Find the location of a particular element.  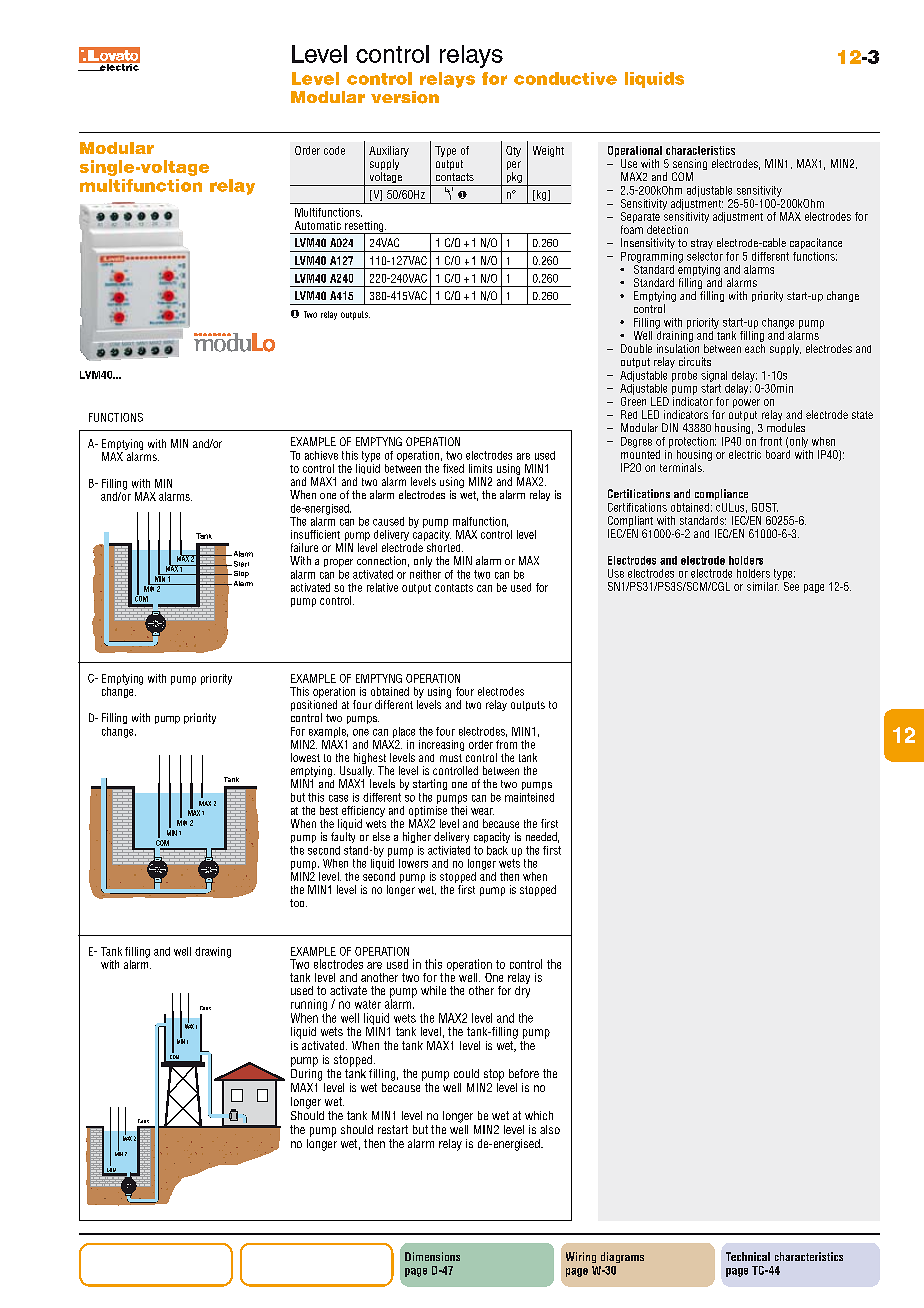

Dimensions is located at coordinates (432, 1256).
